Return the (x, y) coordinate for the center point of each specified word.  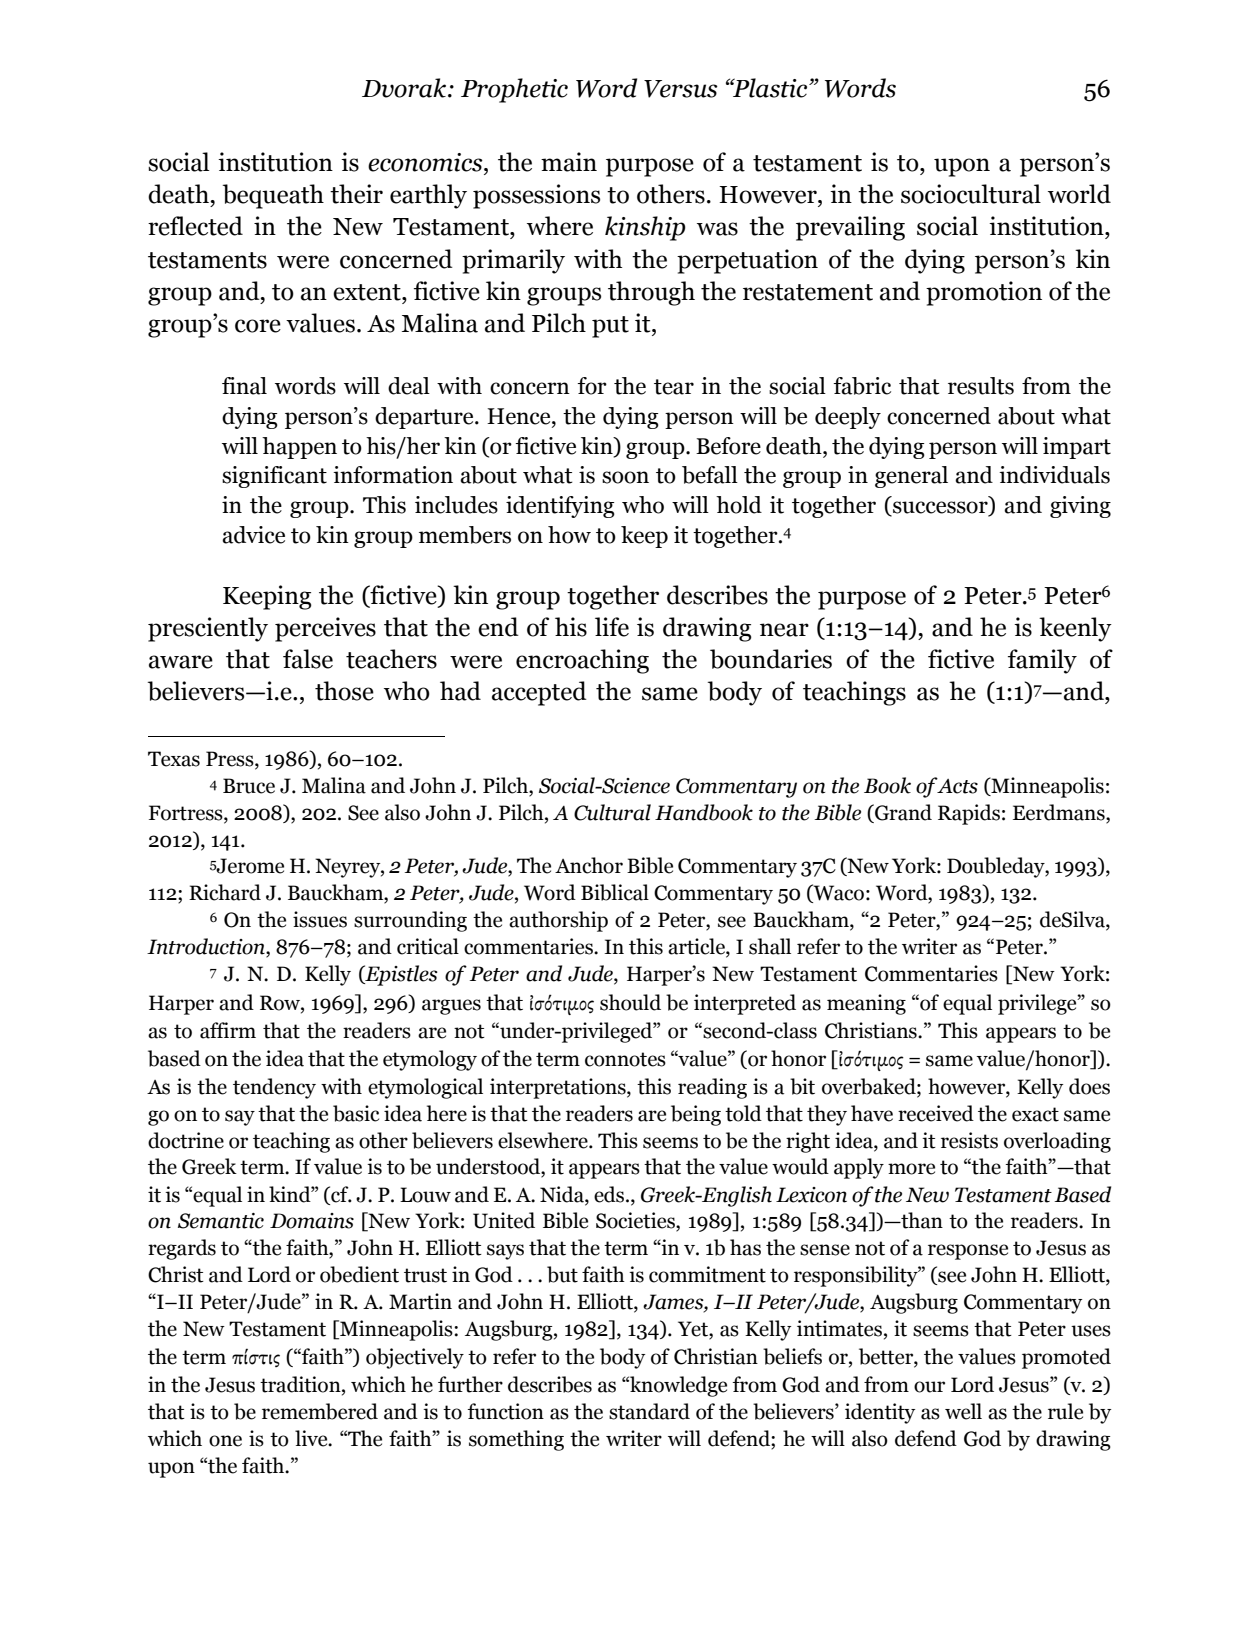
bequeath (273, 196)
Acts (957, 786)
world (1079, 194)
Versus (681, 89)
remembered (320, 1411)
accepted (539, 693)
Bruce (249, 786)
